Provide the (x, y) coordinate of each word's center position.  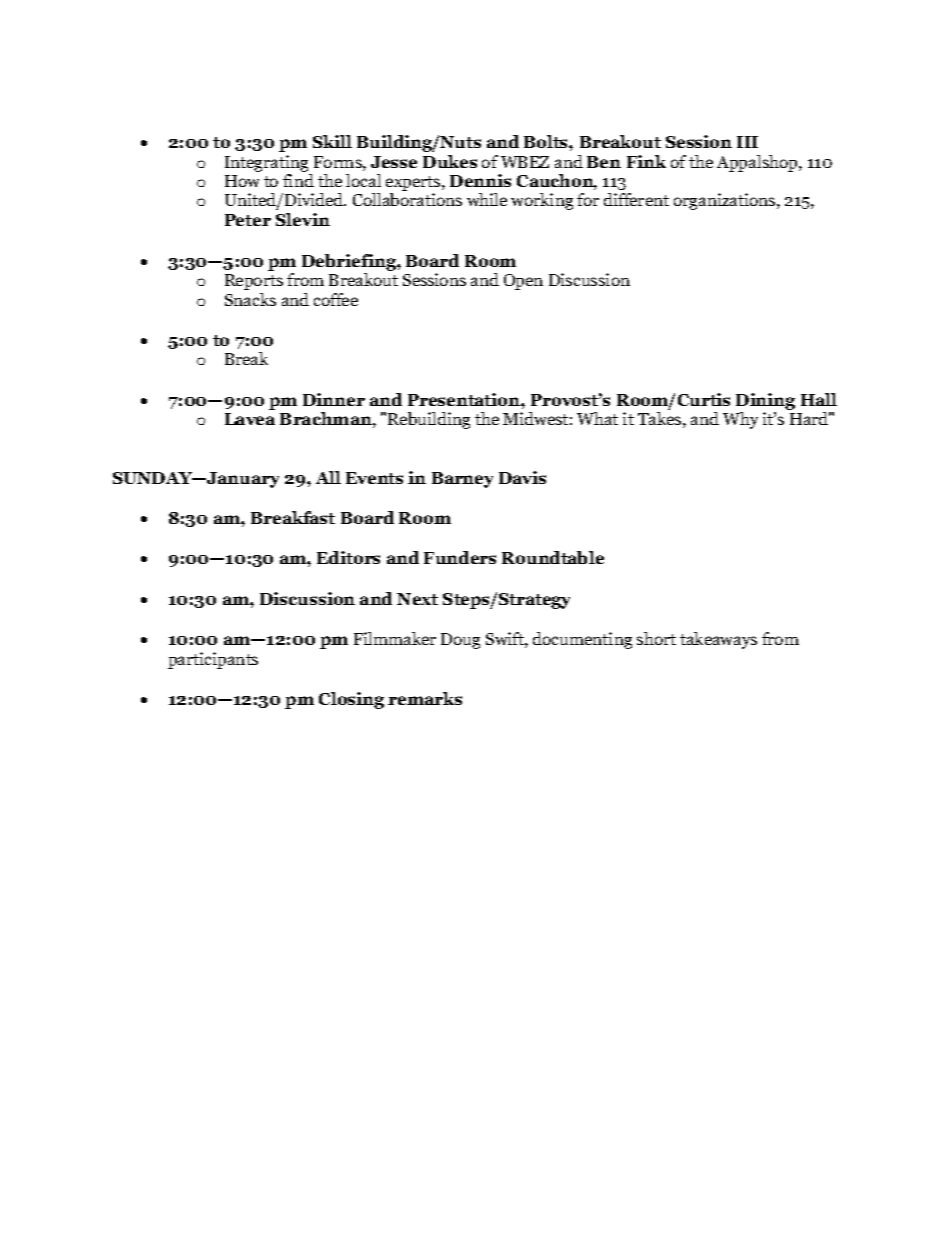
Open (523, 282)
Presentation (465, 399)
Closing (351, 700)
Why (740, 420)
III (747, 142)
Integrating (266, 163)
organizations (726, 201)
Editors (348, 557)
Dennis (480, 180)
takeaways (718, 640)
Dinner (334, 399)
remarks (425, 698)
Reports (254, 282)
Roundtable (553, 557)
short (656, 638)
